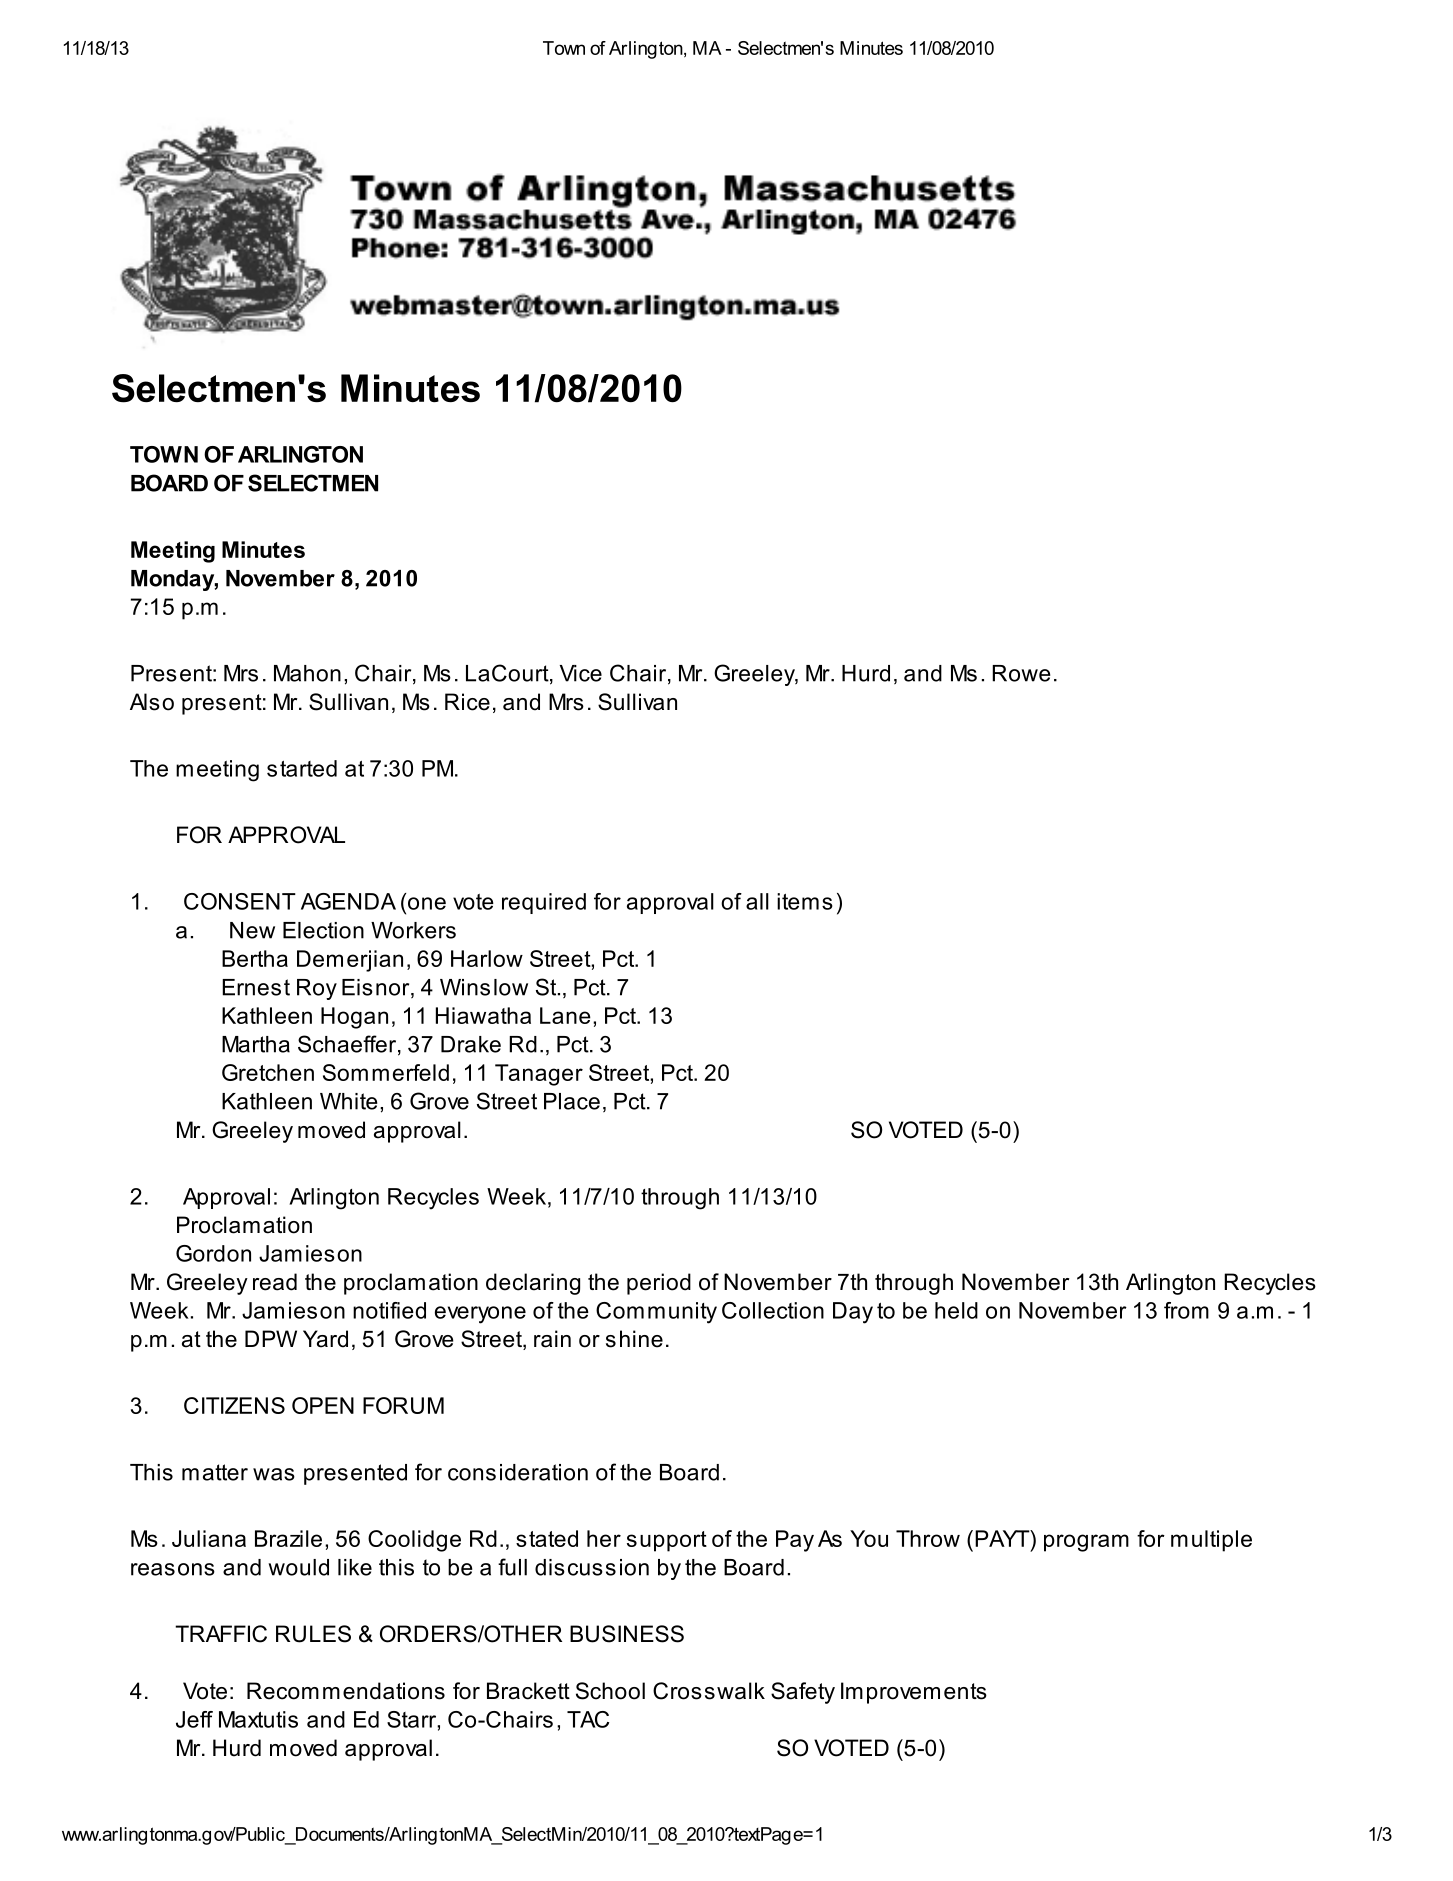 This screenshot has height=1881, width=1453. Describe the element at coordinates (152, 702) in the screenshot. I see `Also` at that location.
